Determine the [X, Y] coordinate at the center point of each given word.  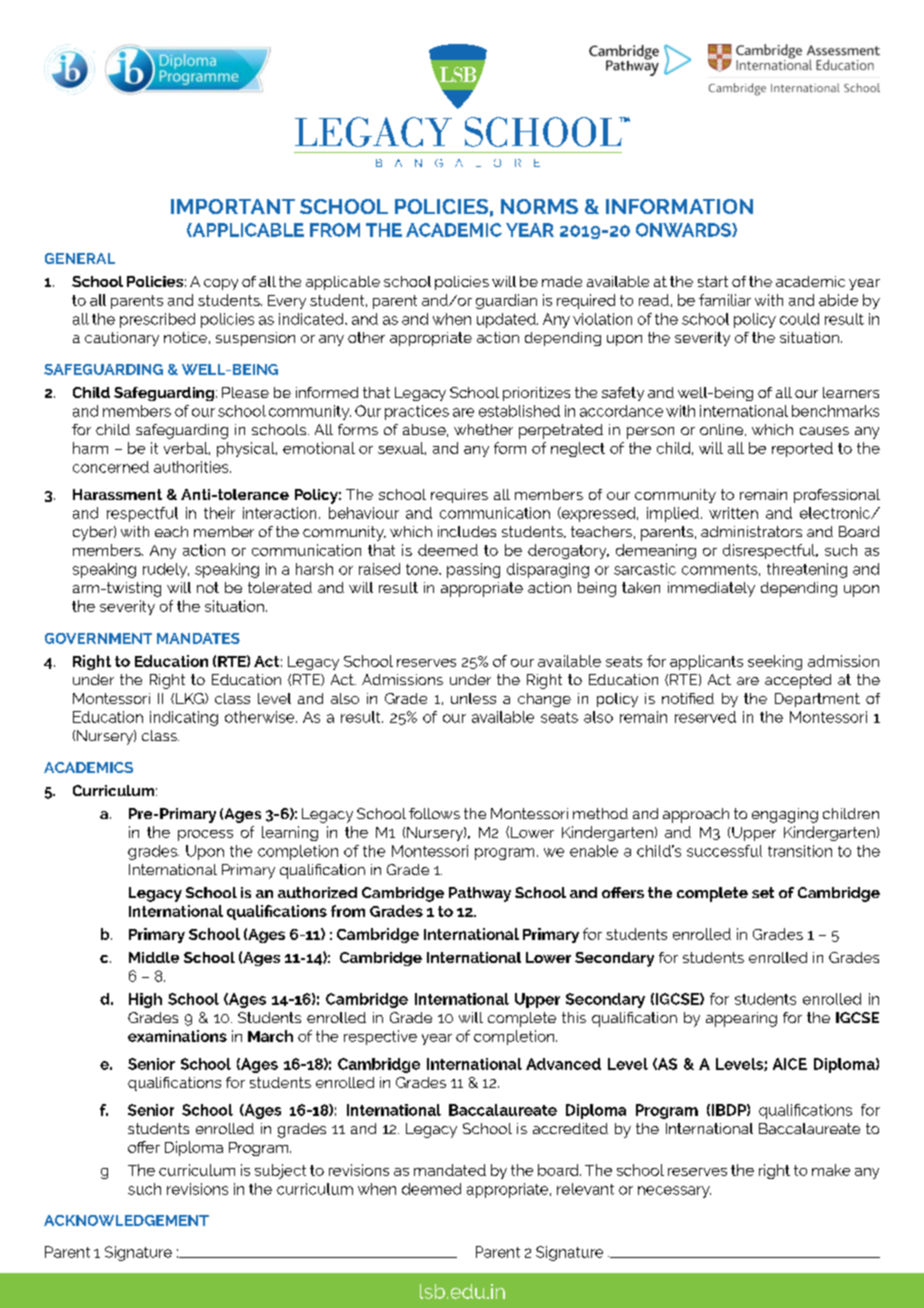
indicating [184, 718]
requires [459, 496]
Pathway [480, 894]
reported [802, 449]
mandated [450, 1170]
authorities [192, 467]
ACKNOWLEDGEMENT [126, 1220]
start [713, 281]
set [763, 892]
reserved [705, 717]
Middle [154, 957]
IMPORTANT [233, 206]
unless [473, 698]
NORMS [539, 206]
